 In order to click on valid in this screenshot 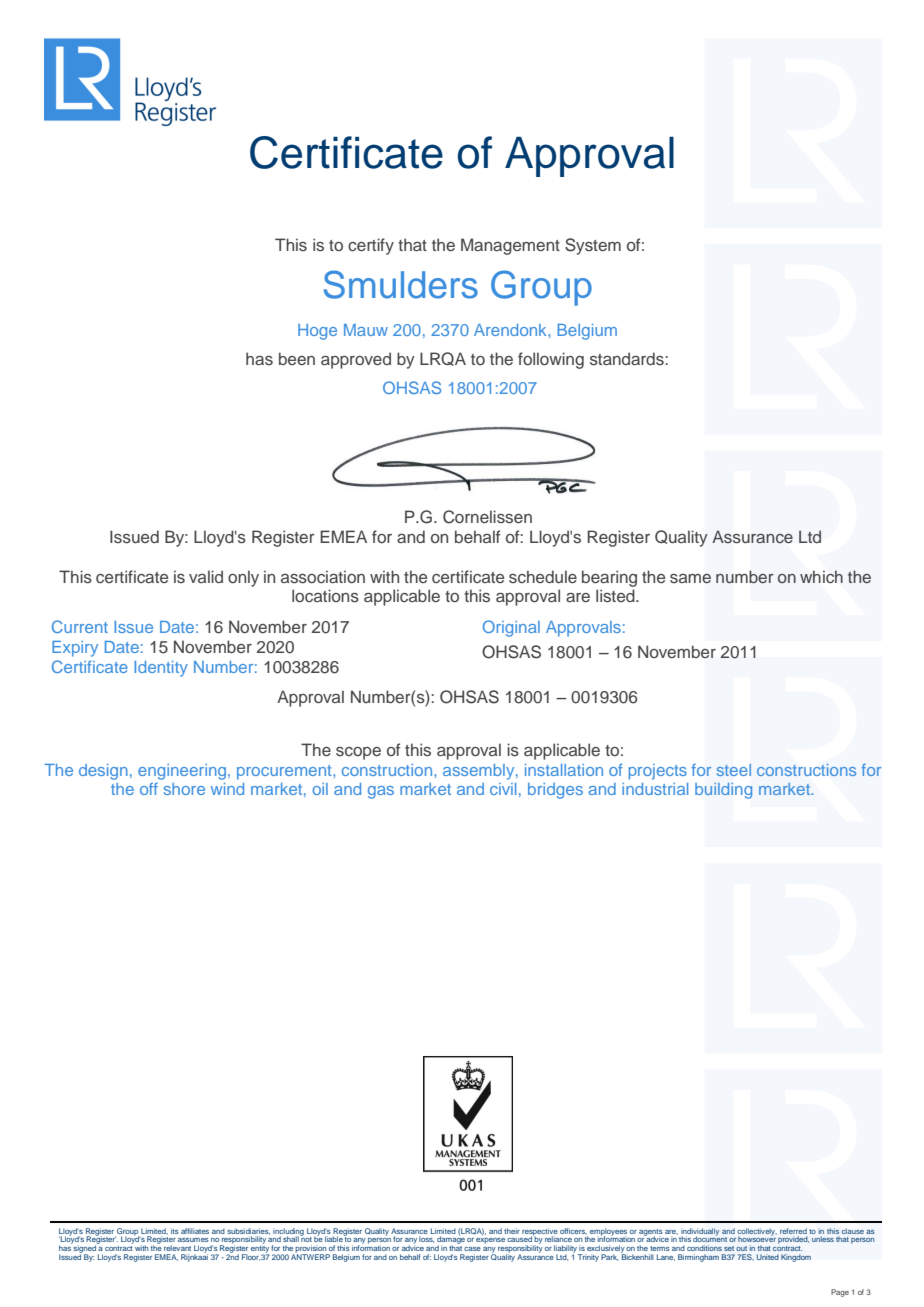, I will do `click(206, 576)`.
